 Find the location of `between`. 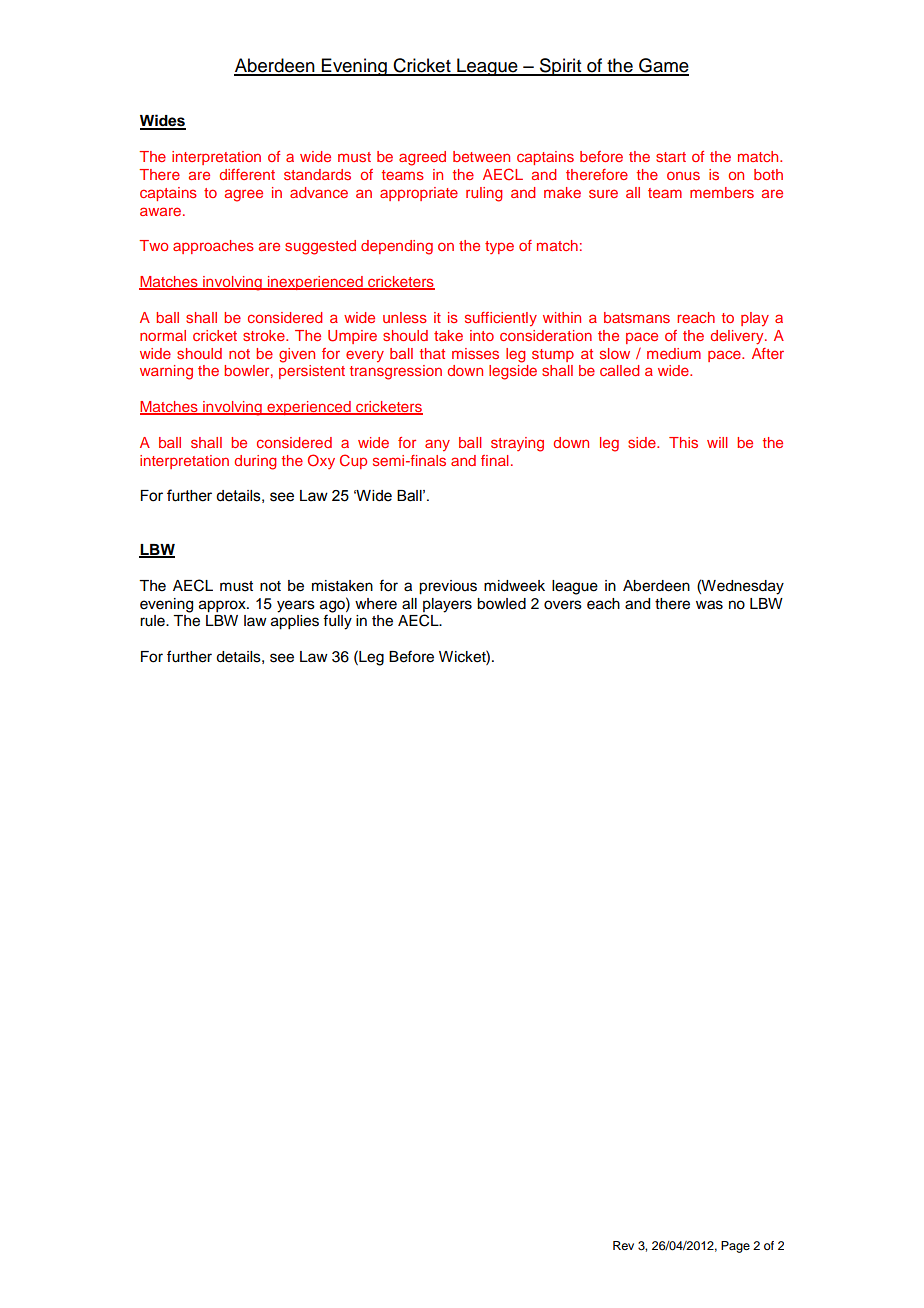

between is located at coordinates (481, 156).
